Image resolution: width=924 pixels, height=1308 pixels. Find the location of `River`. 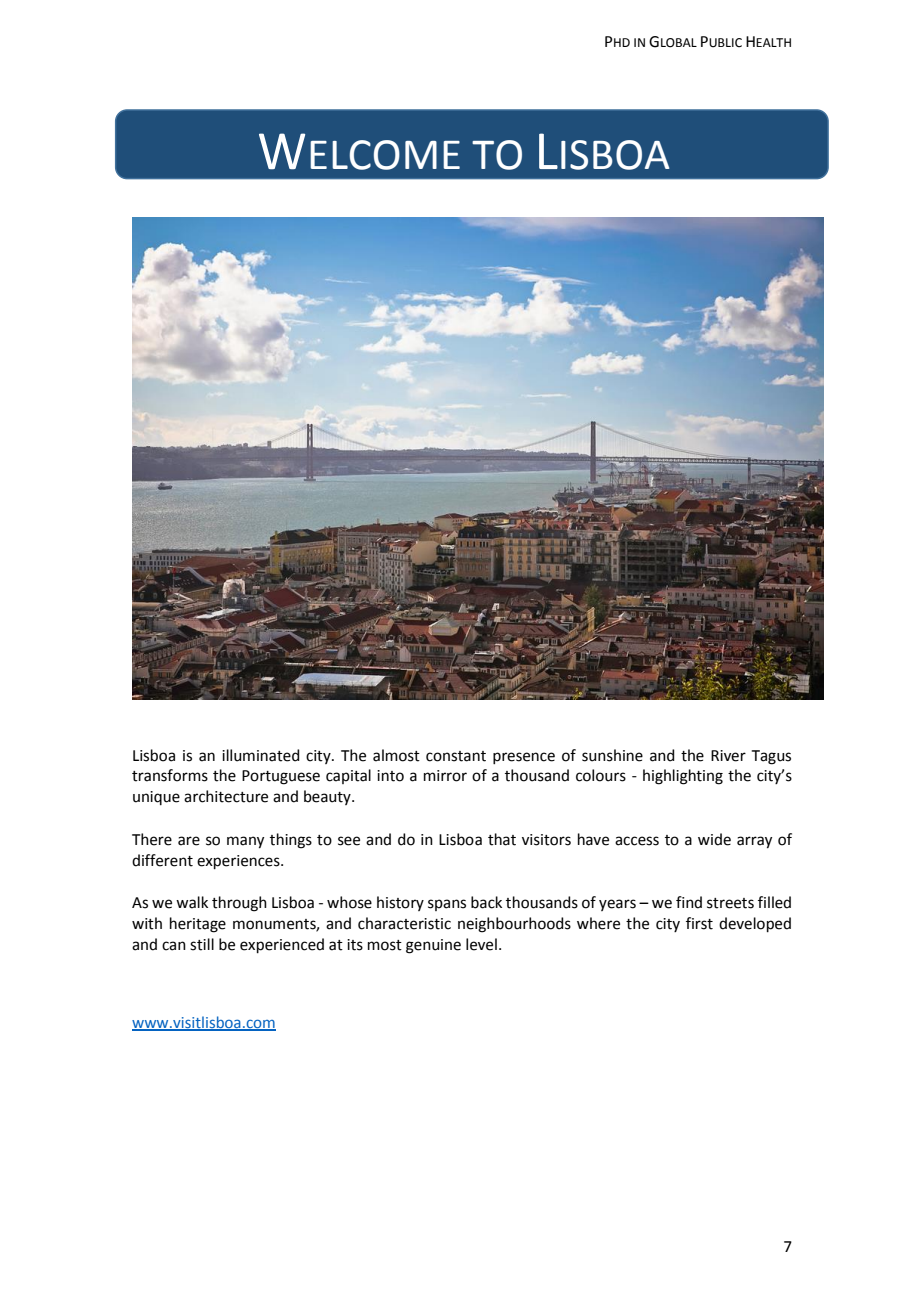

River is located at coordinates (728, 756).
